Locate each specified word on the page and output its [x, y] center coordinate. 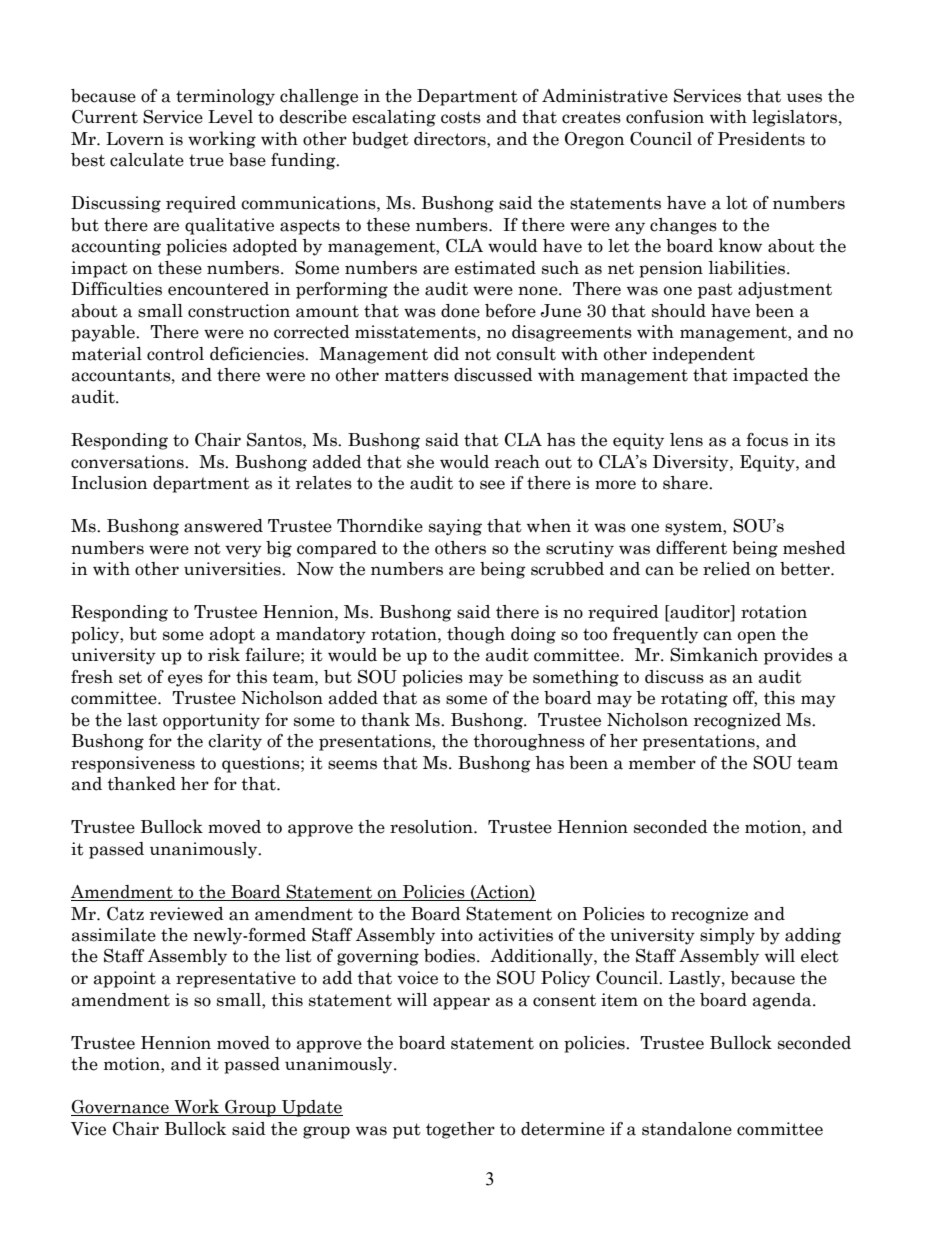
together [460, 1130]
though [476, 635]
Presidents [761, 139]
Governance [121, 1108]
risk [224, 654]
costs [461, 117]
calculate [147, 160]
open [757, 637]
